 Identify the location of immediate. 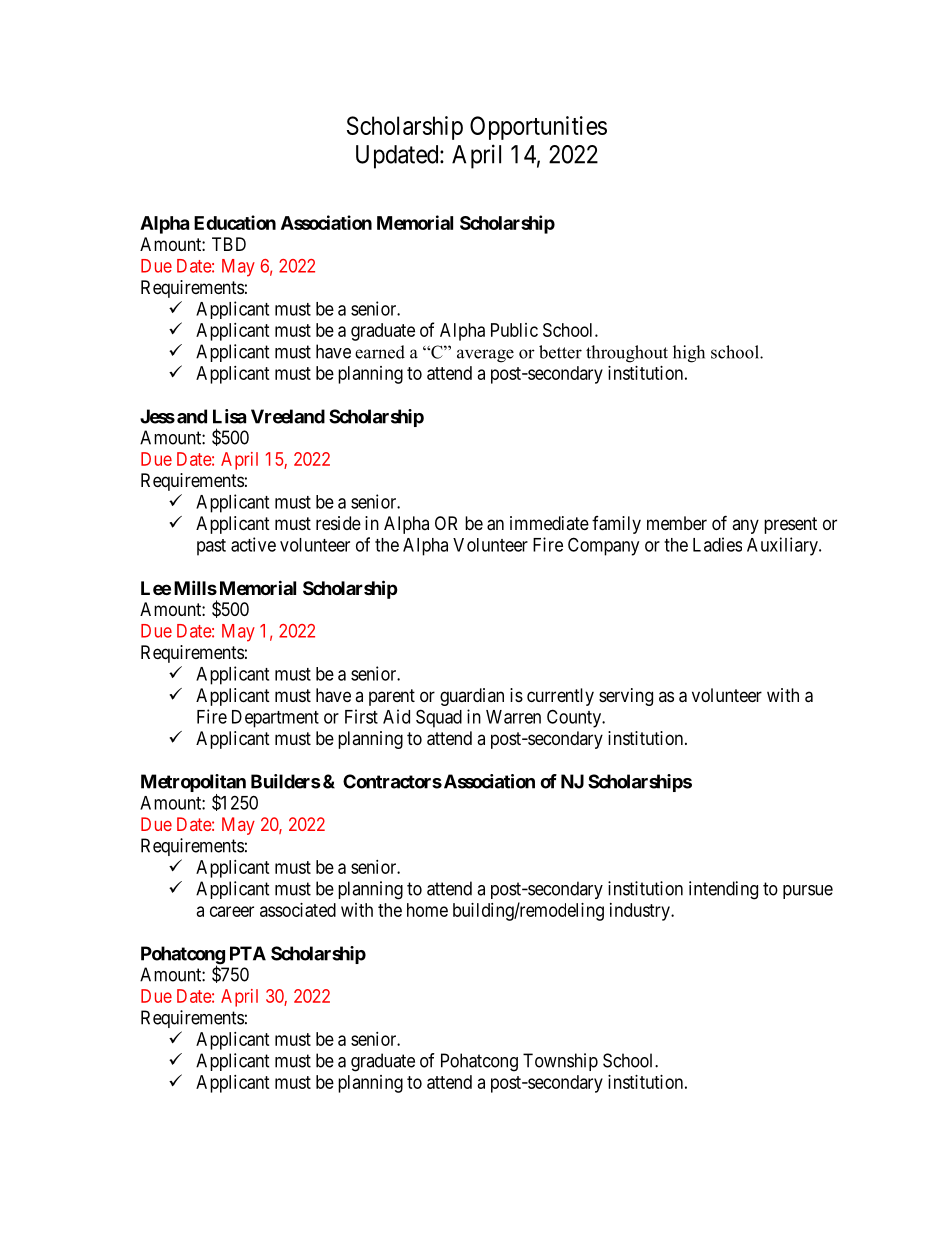
(549, 523).
